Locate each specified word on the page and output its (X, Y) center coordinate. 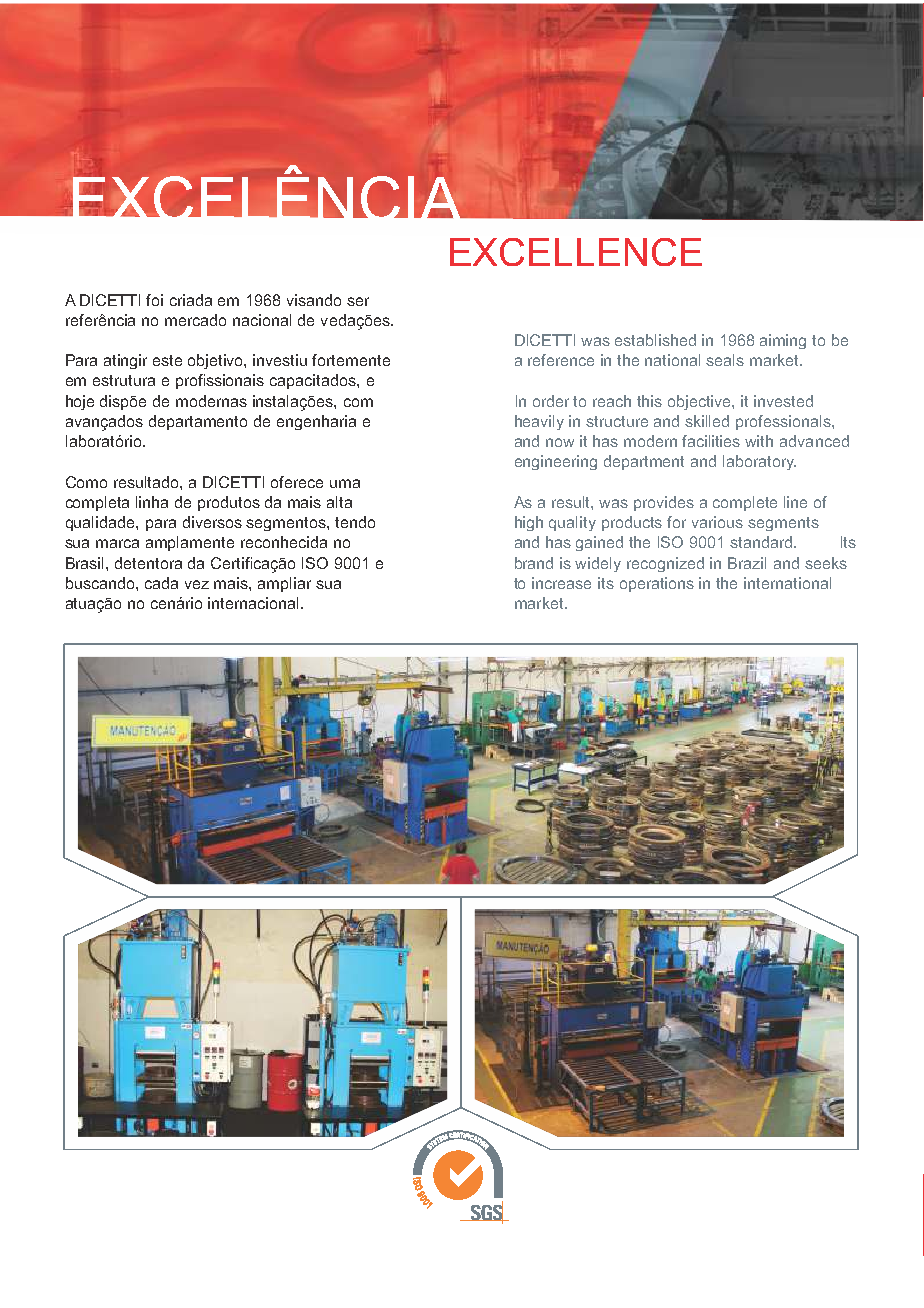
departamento (198, 422)
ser (358, 301)
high (529, 523)
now (560, 442)
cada (161, 583)
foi (154, 300)
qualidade (101, 523)
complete (745, 503)
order (551, 401)
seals (725, 360)
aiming (783, 341)
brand (534, 563)
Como (86, 482)
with (759, 441)
